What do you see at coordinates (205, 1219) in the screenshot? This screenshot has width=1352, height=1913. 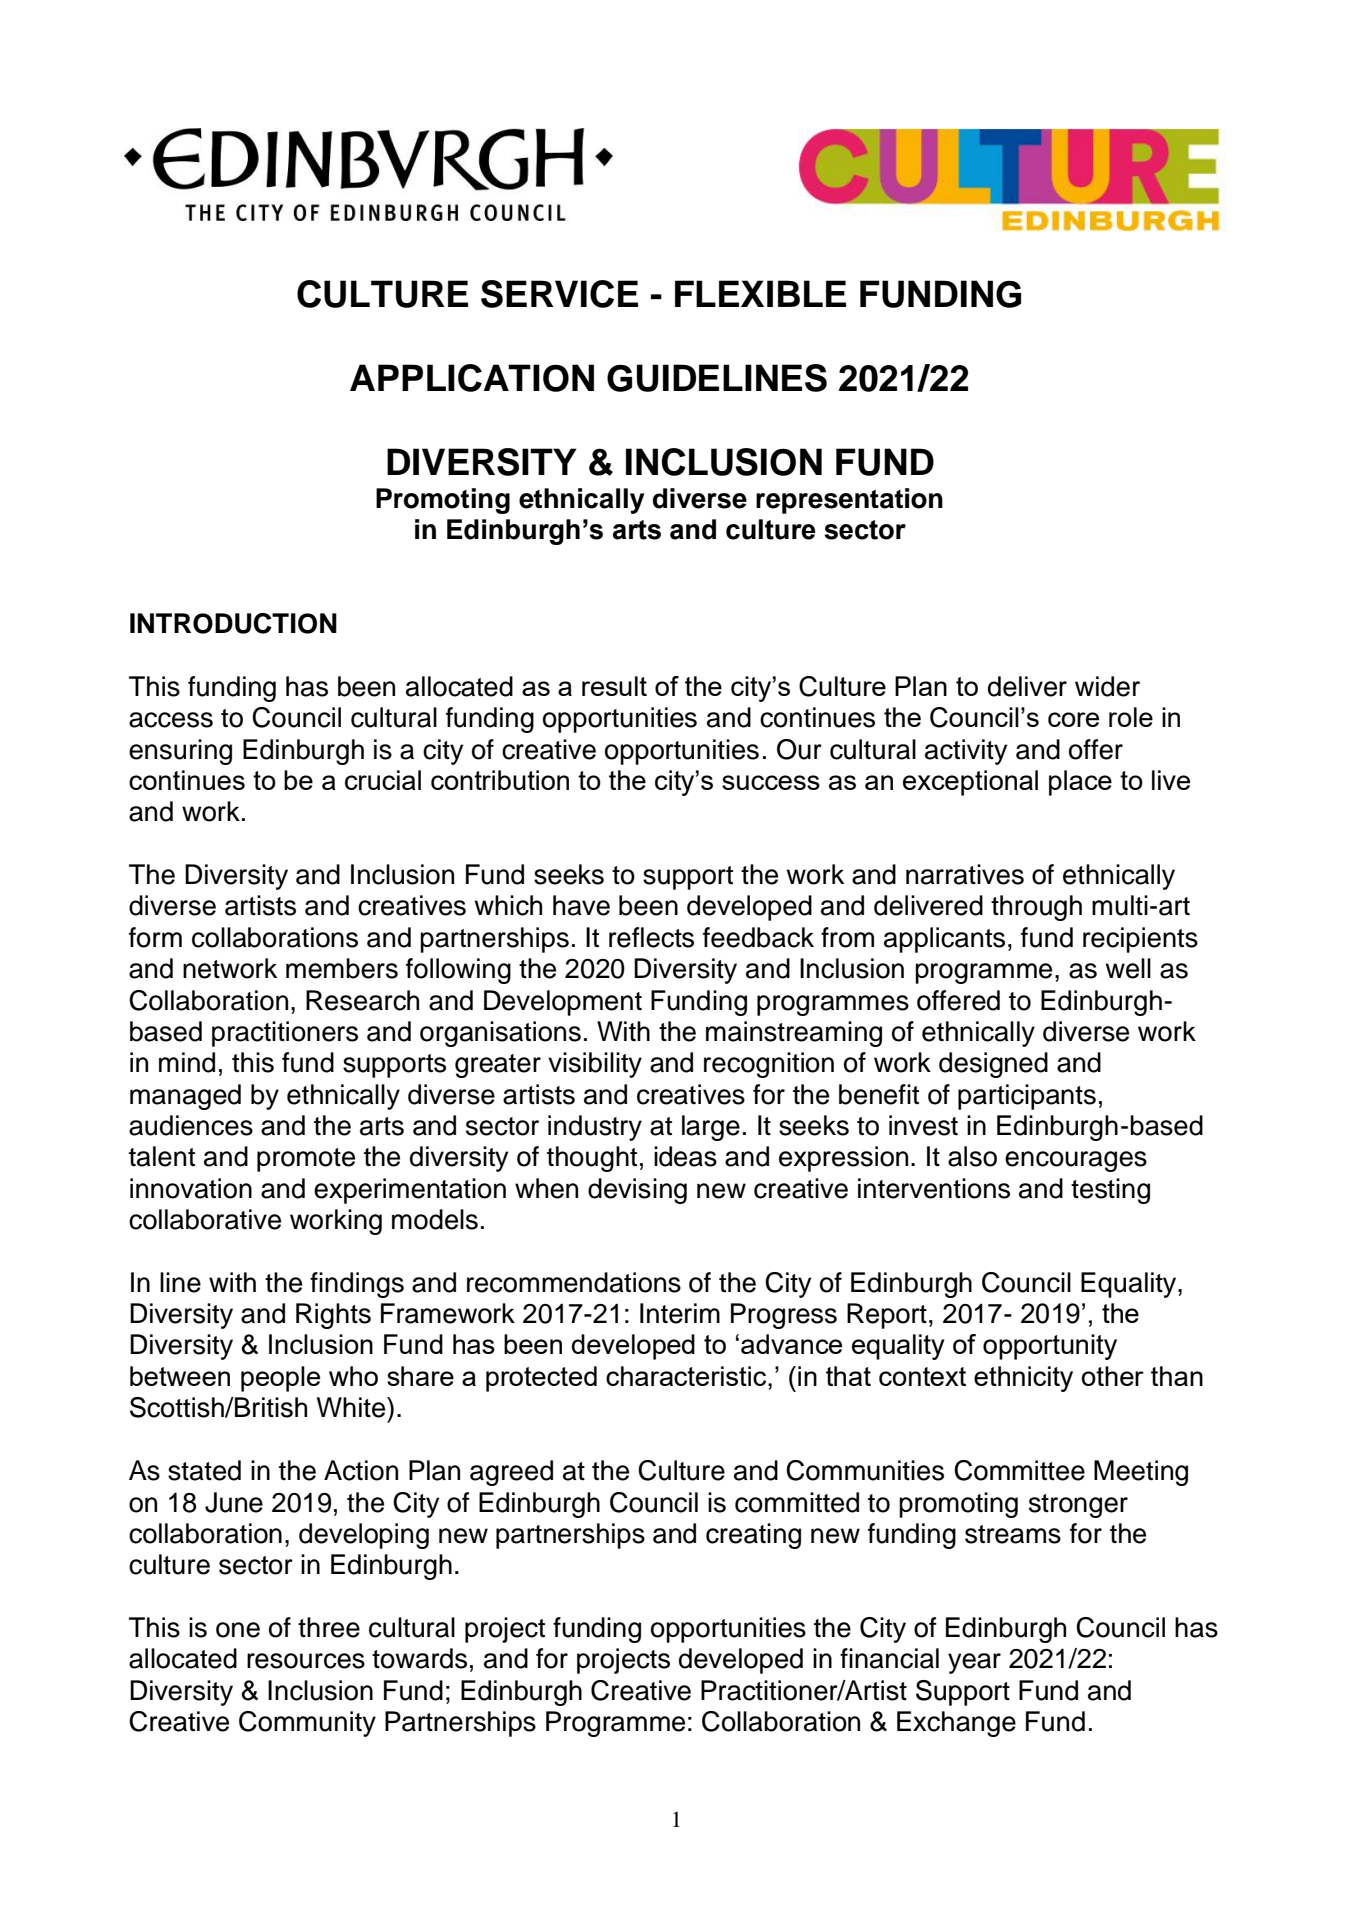 I see `collaborative` at bounding box center [205, 1219].
